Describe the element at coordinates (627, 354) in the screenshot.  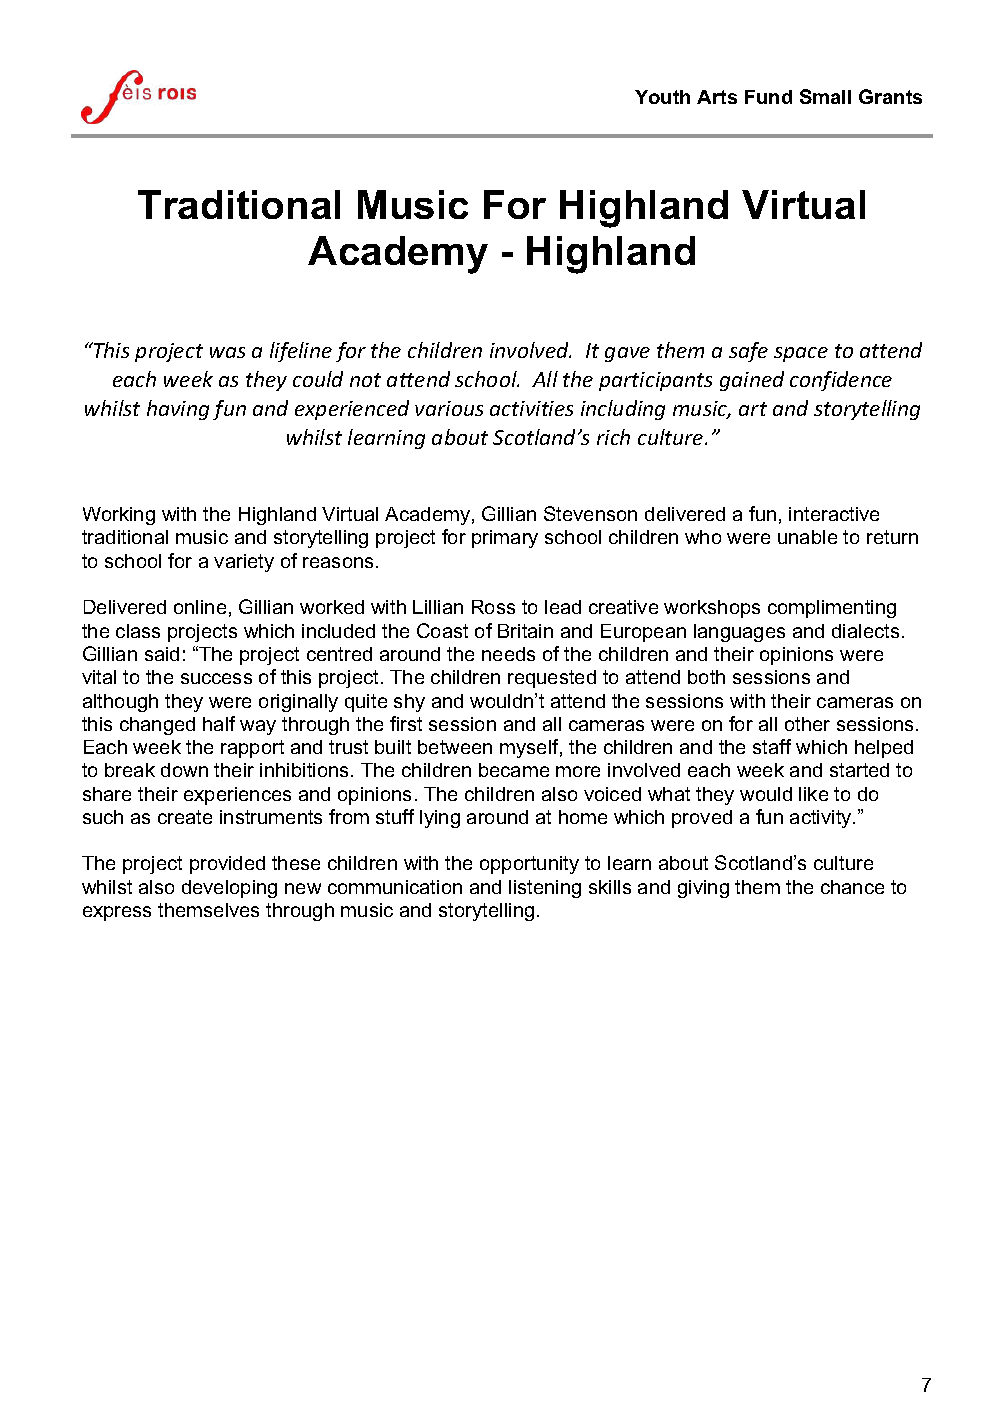
I see `gave` at that location.
